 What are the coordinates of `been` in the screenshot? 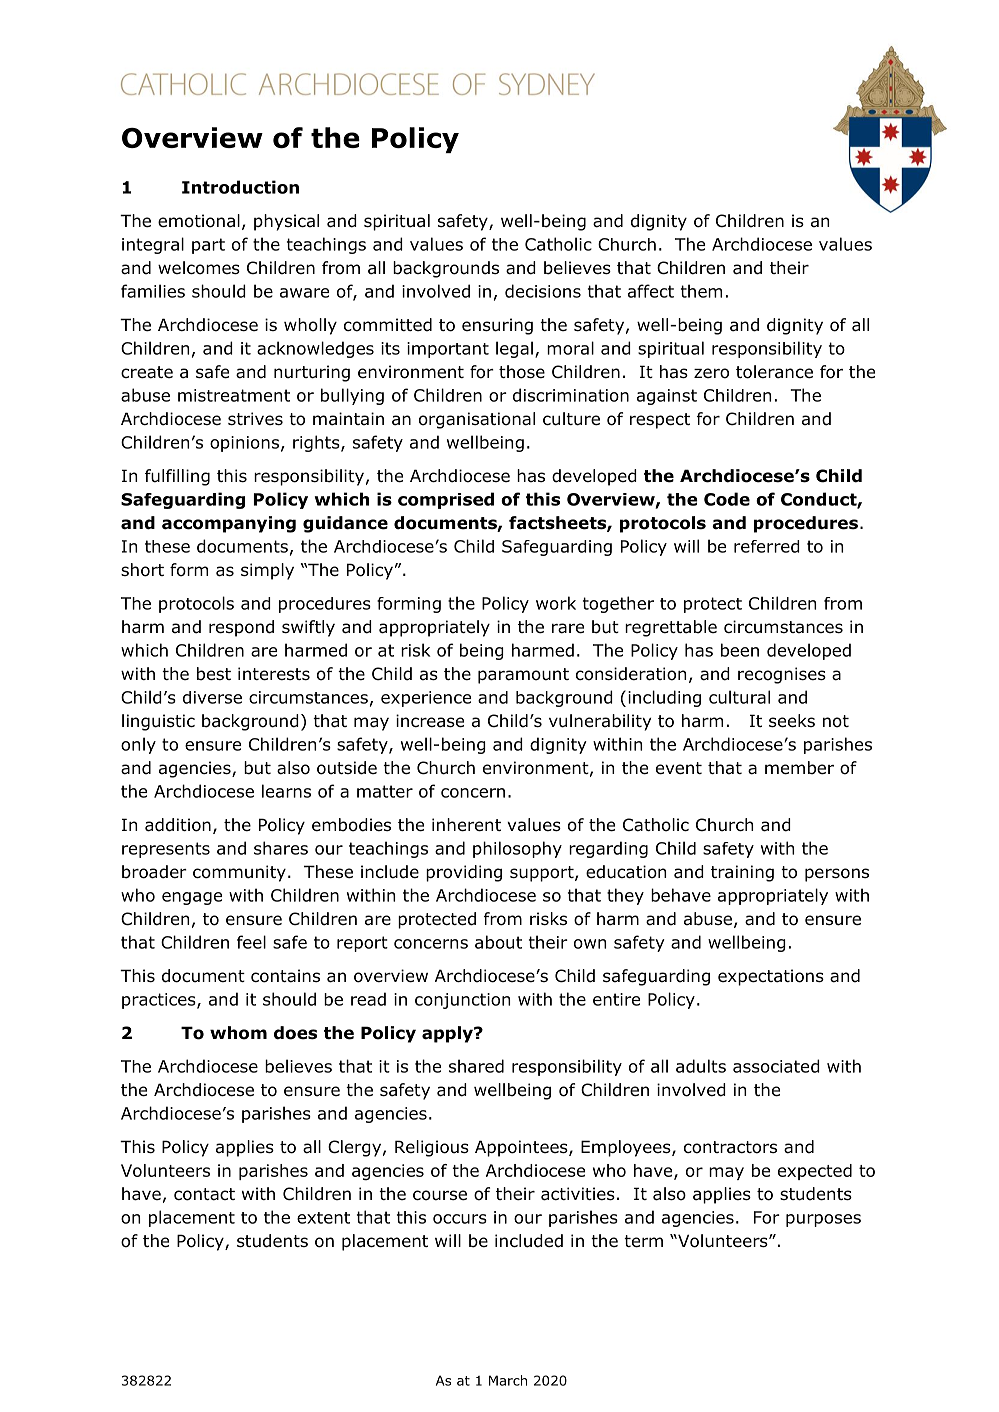 It's located at (740, 650).
